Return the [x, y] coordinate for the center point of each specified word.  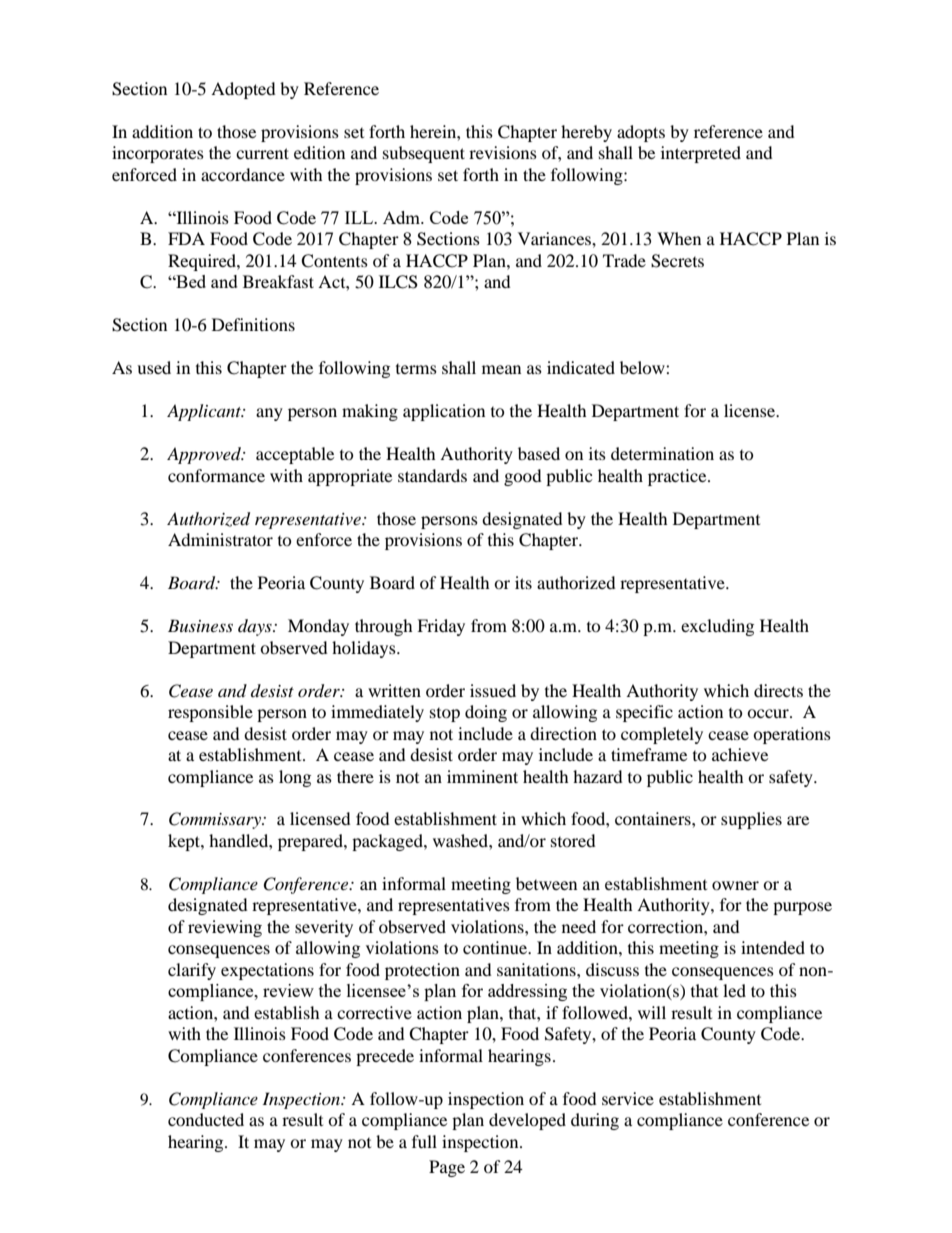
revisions [503, 152]
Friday [441, 627]
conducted [206, 1119]
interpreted [701, 154]
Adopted [243, 90]
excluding [717, 627]
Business [200, 625]
